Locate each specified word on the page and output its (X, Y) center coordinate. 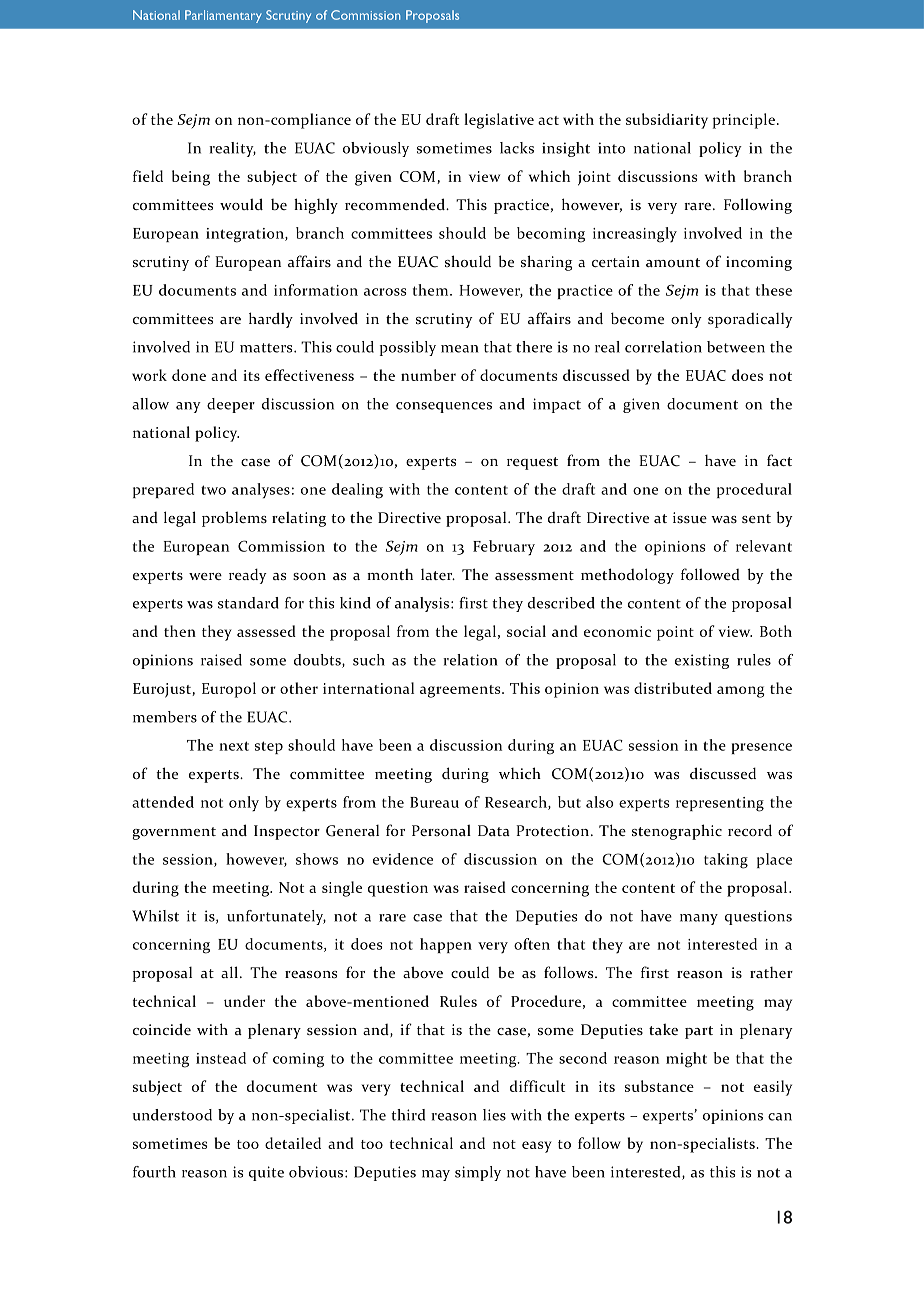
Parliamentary (223, 16)
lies (494, 1115)
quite (266, 1173)
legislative (499, 121)
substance (659, 1086)
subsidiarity (667, 121)
